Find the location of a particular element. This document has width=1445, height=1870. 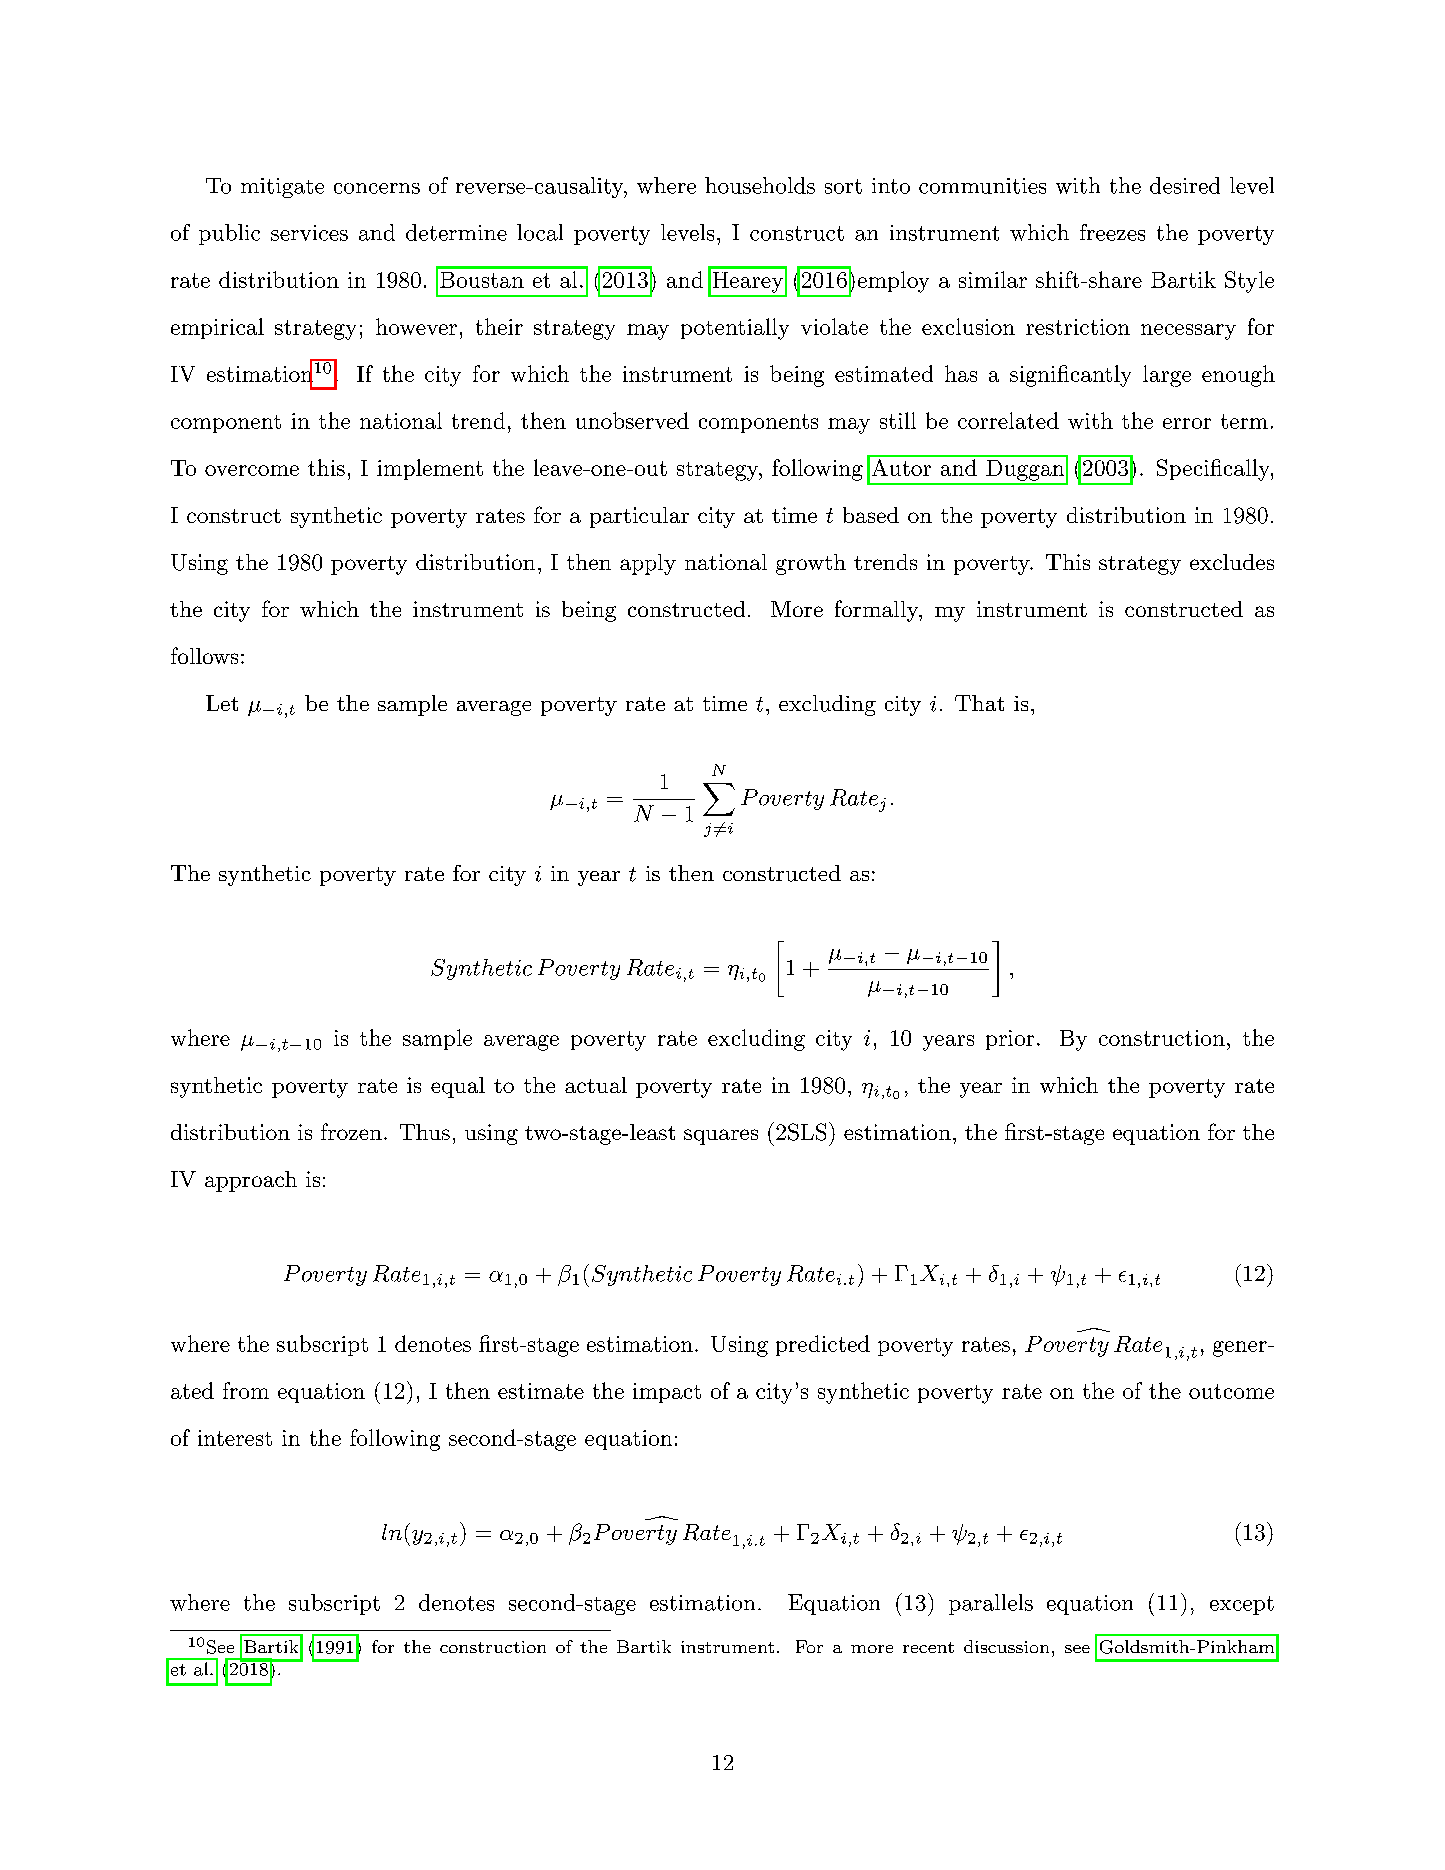

outcome is located at coordinates (1231, 1391).
